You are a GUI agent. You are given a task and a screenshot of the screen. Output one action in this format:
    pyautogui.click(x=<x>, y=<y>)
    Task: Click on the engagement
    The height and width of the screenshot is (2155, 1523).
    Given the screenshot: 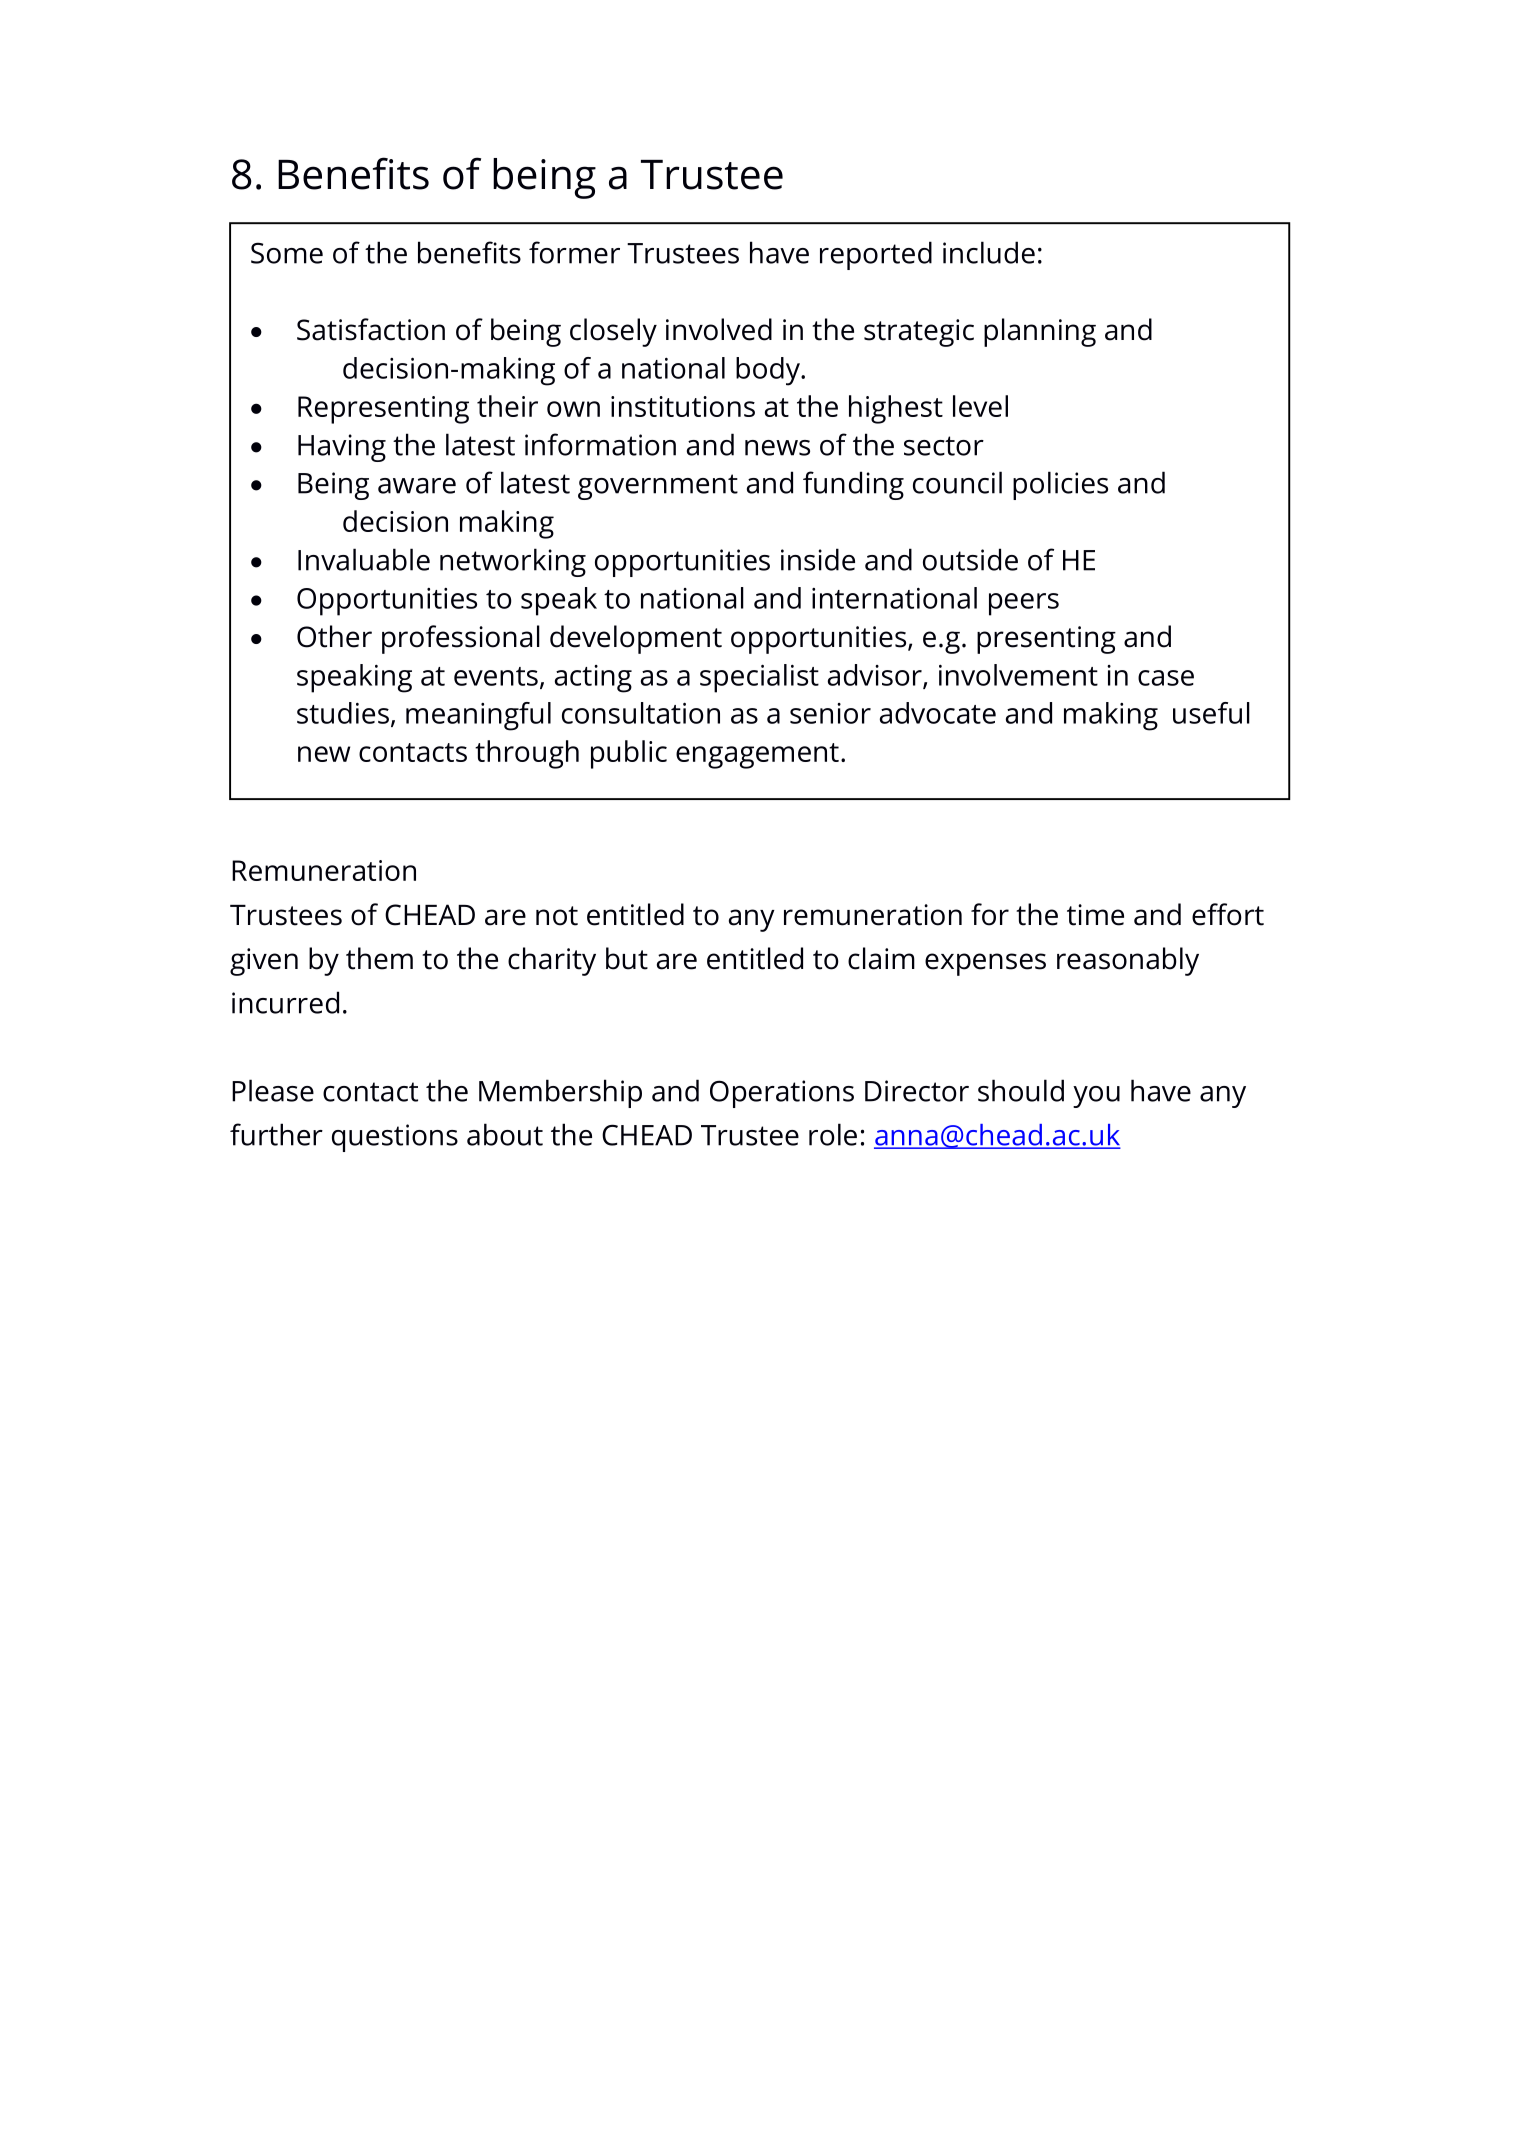 What is the action you would take?
    pyautogui.click(x=757, y=756)
